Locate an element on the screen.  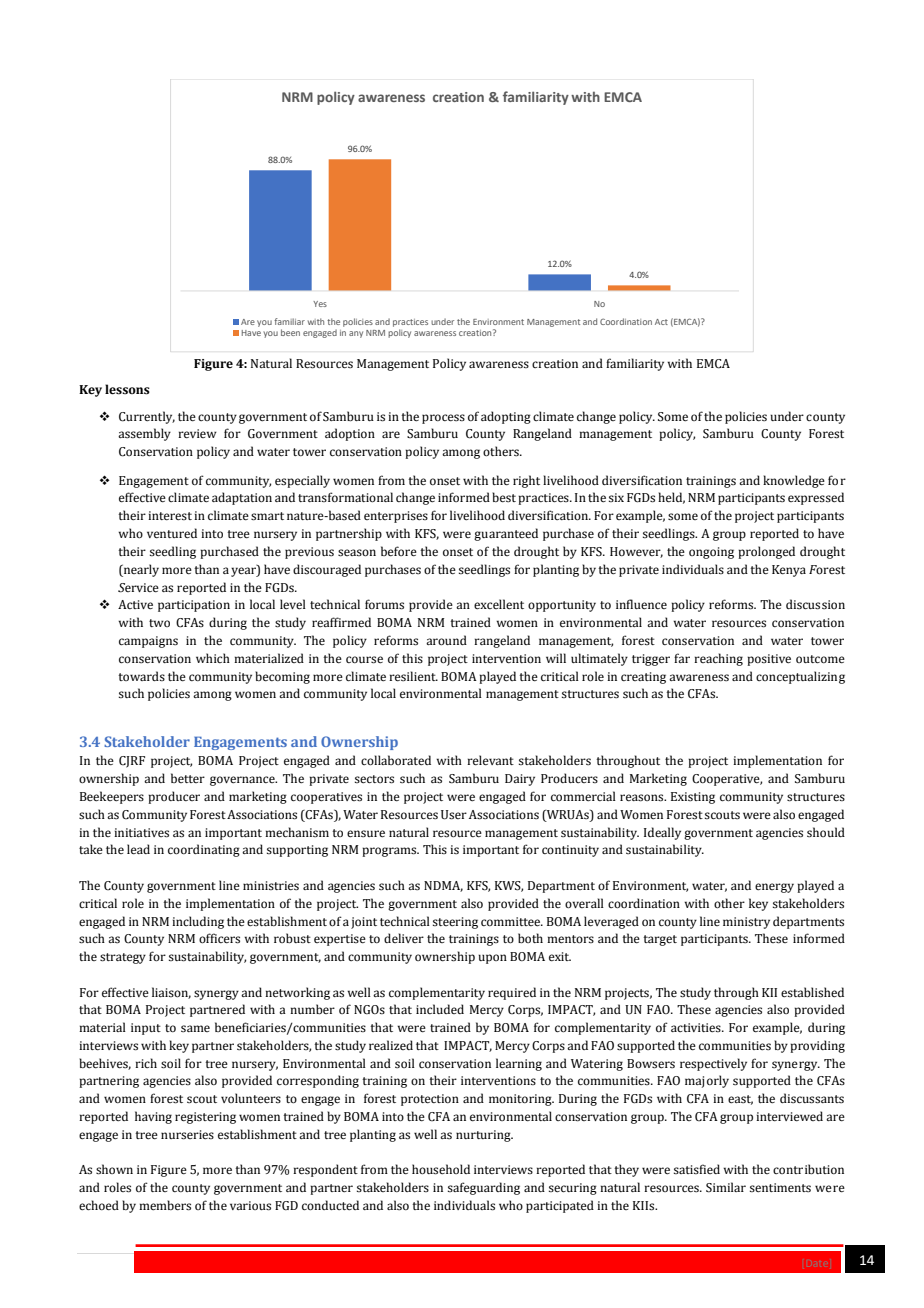
best is located at coordinates (504, 497).
